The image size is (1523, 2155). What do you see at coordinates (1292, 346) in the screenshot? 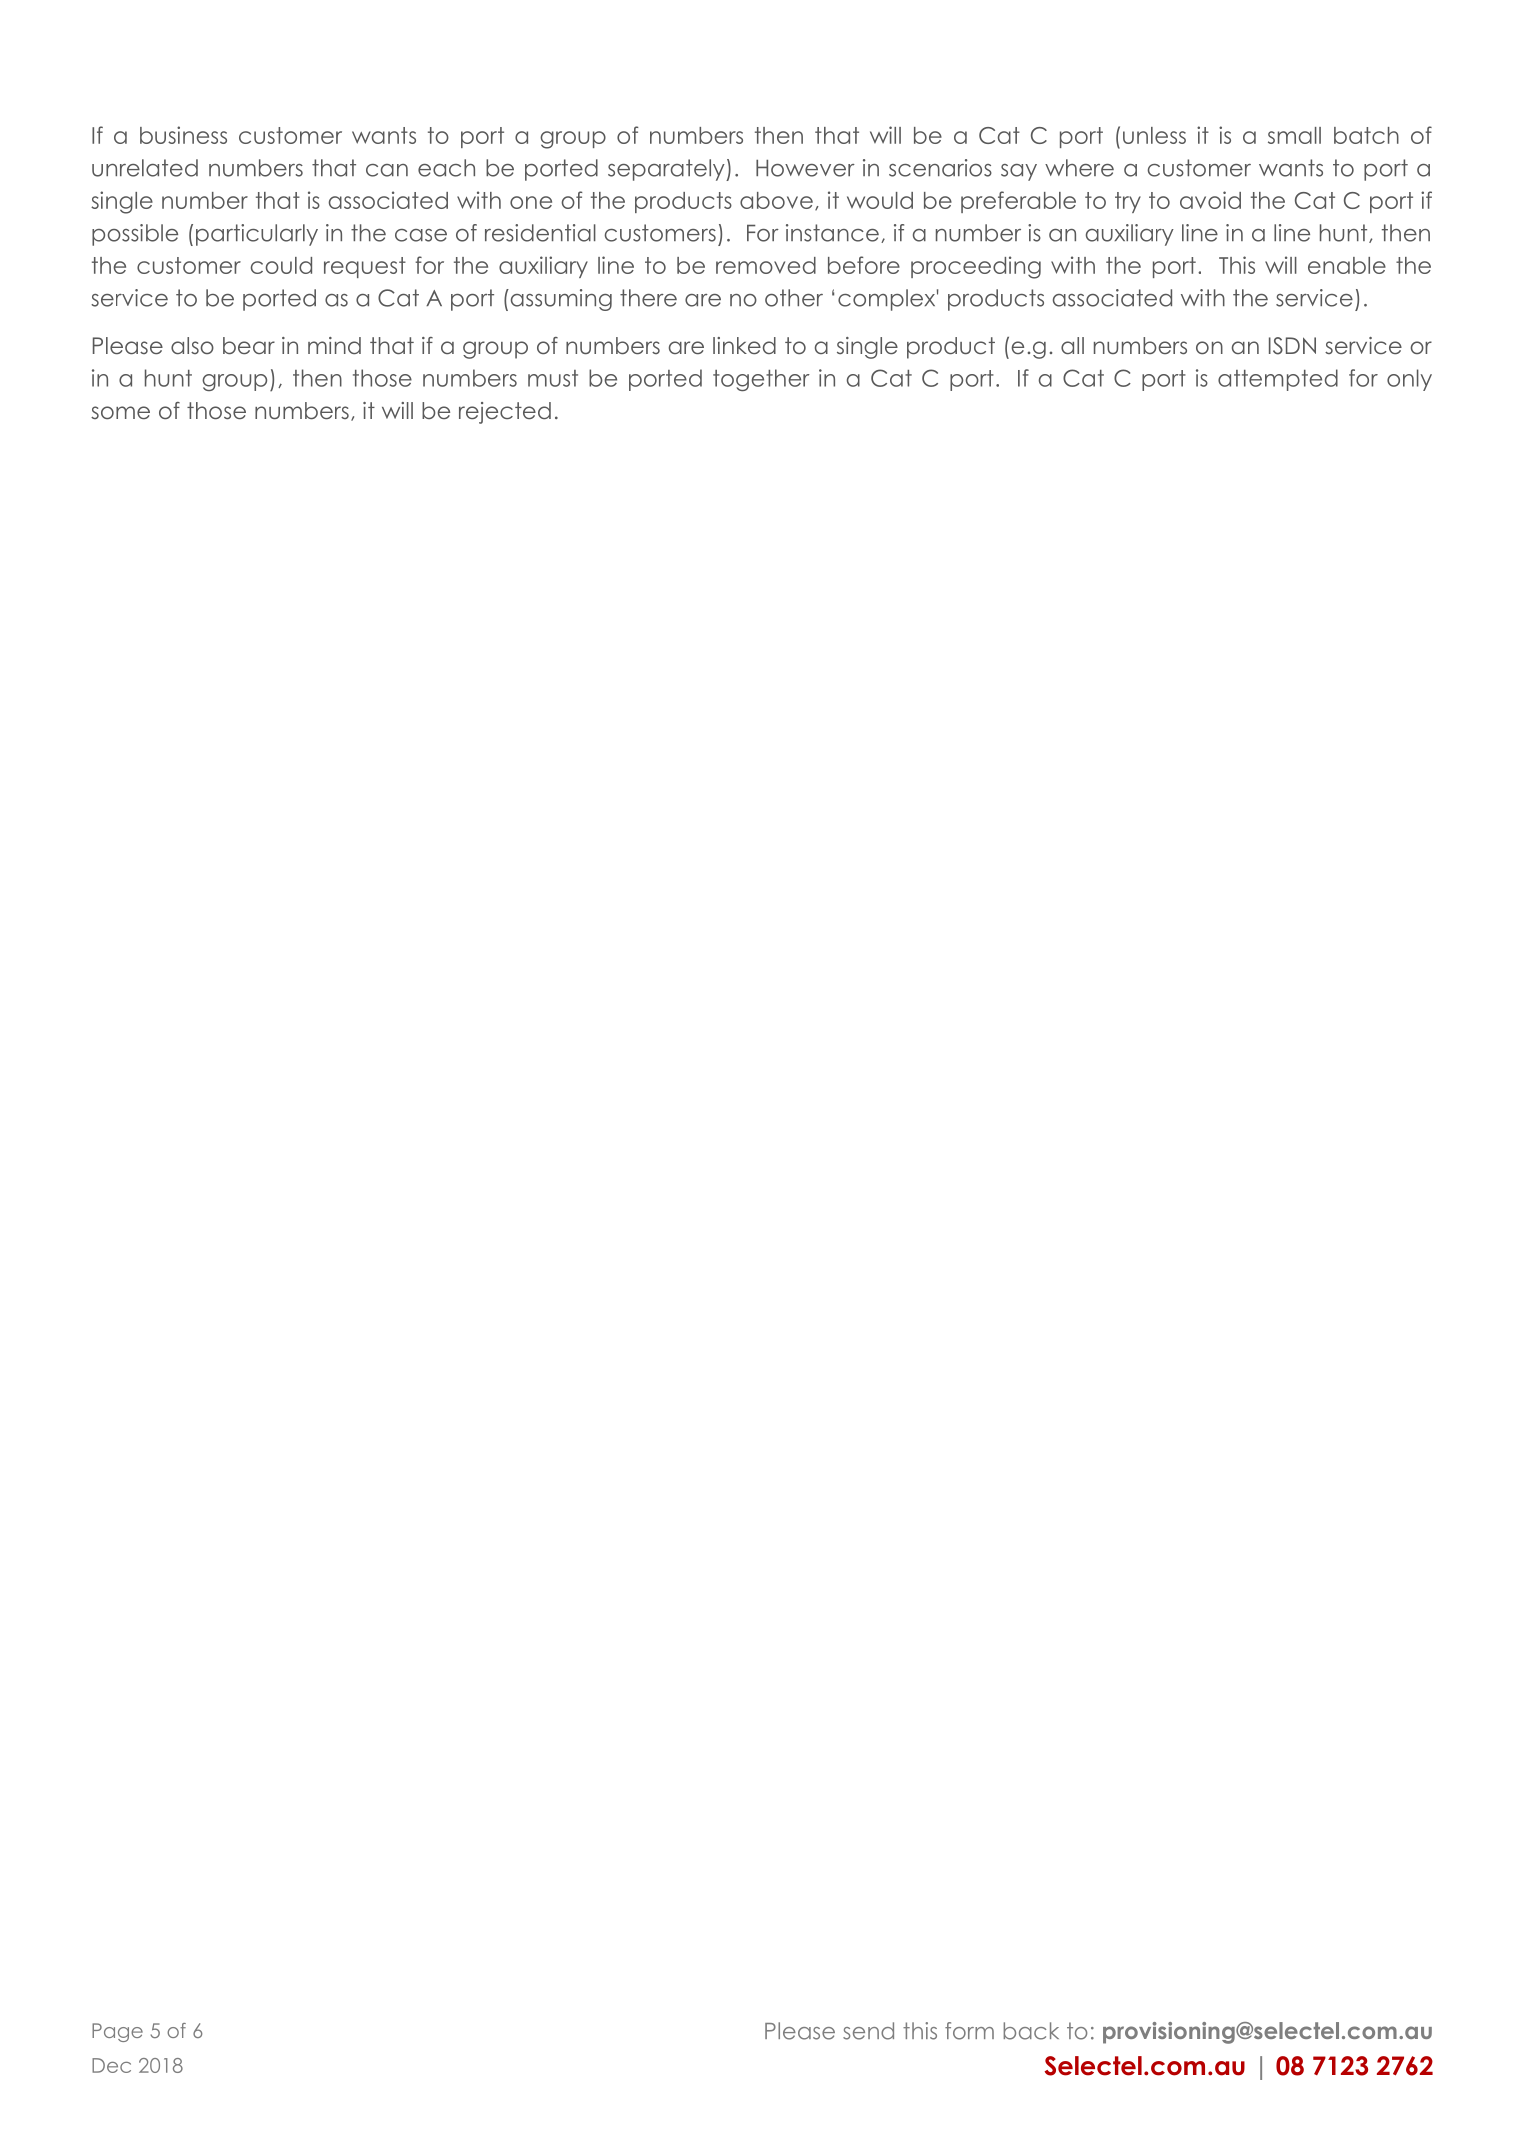
I see `ISDN` at bounding box center [1292, 346].
